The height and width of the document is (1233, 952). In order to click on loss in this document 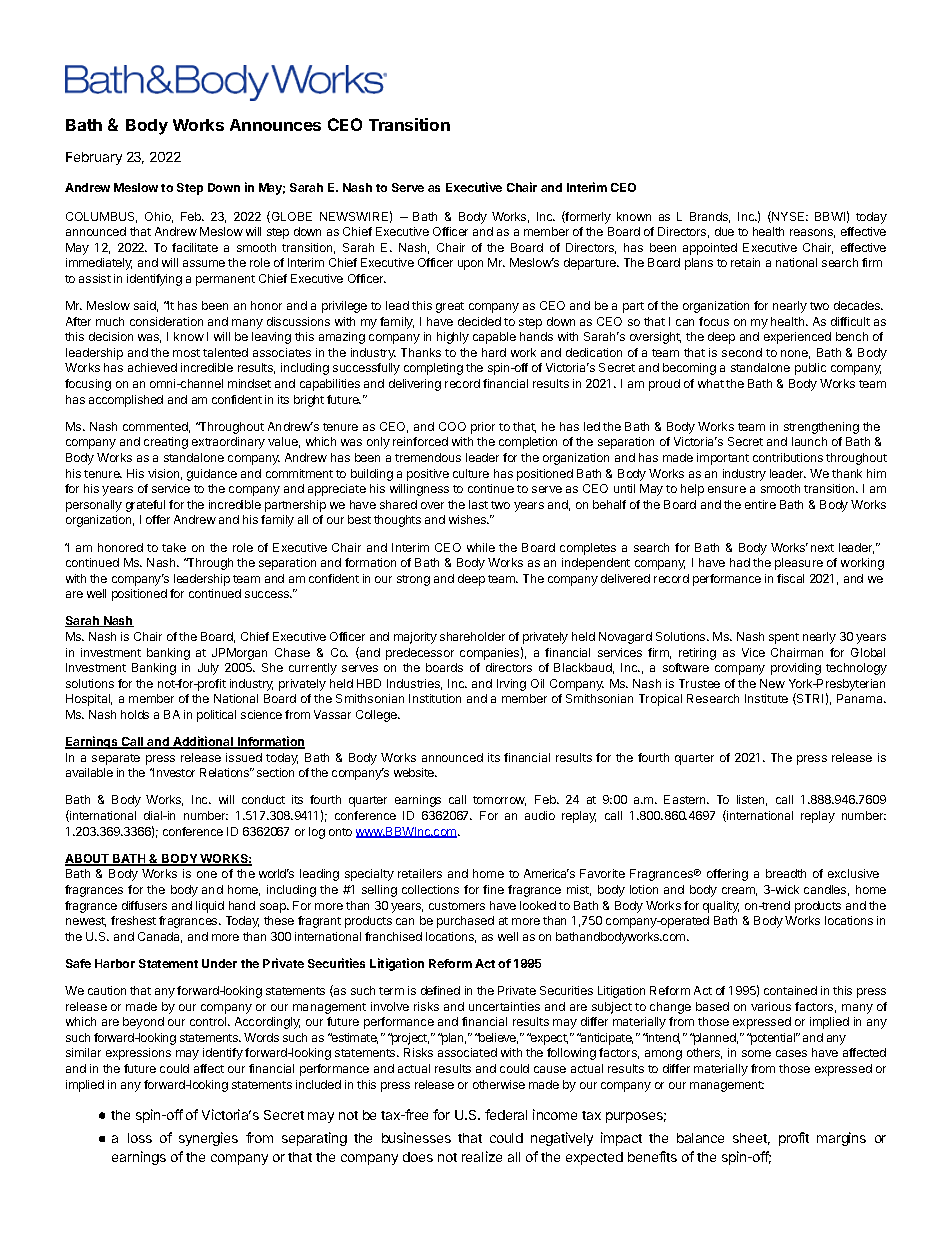, I will do `click(140, 1138)`.
